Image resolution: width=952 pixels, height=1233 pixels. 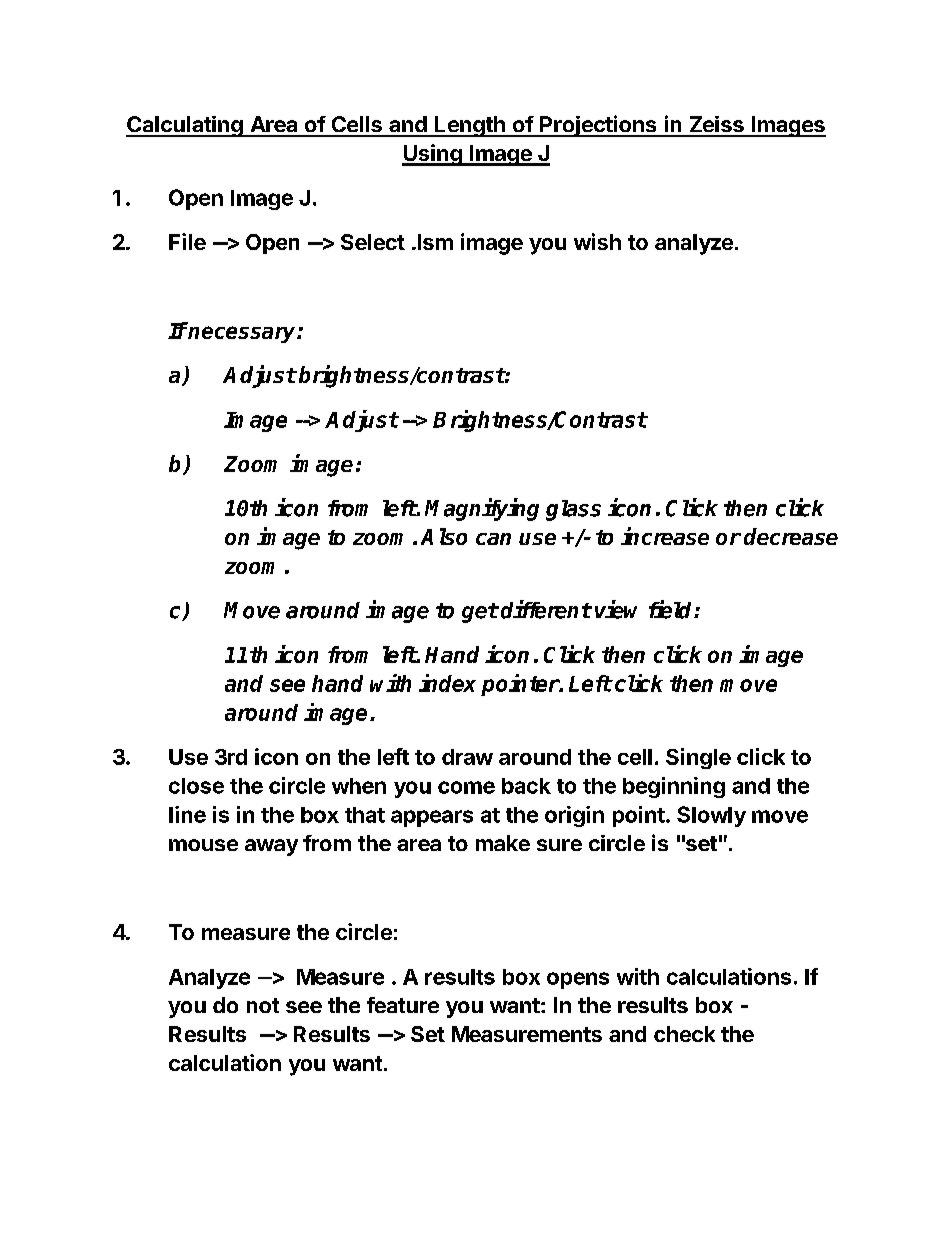 I want to click on Projections, so click(x=598, y=126).
